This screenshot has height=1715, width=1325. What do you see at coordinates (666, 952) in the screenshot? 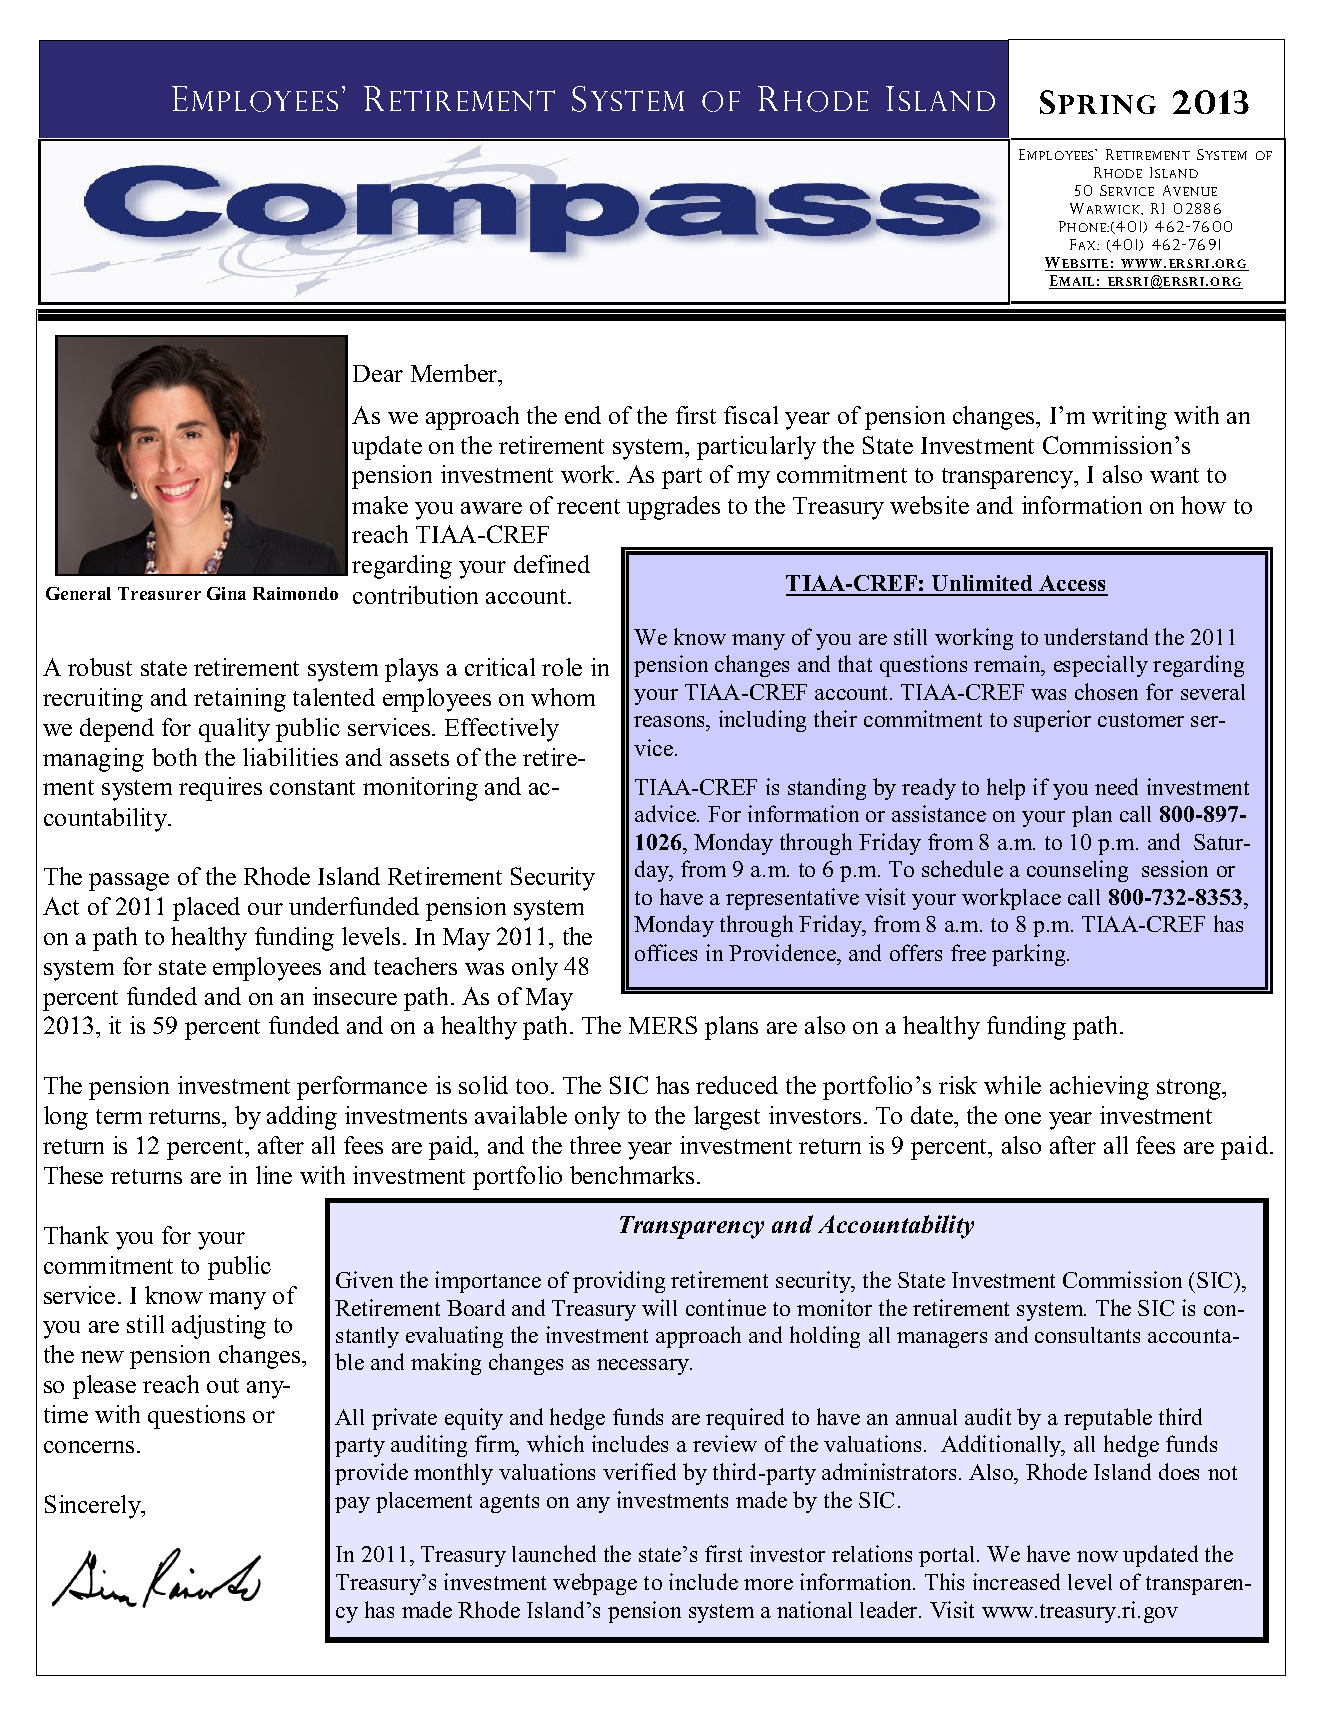
I see `offices` at bounding box center [666, 952].
